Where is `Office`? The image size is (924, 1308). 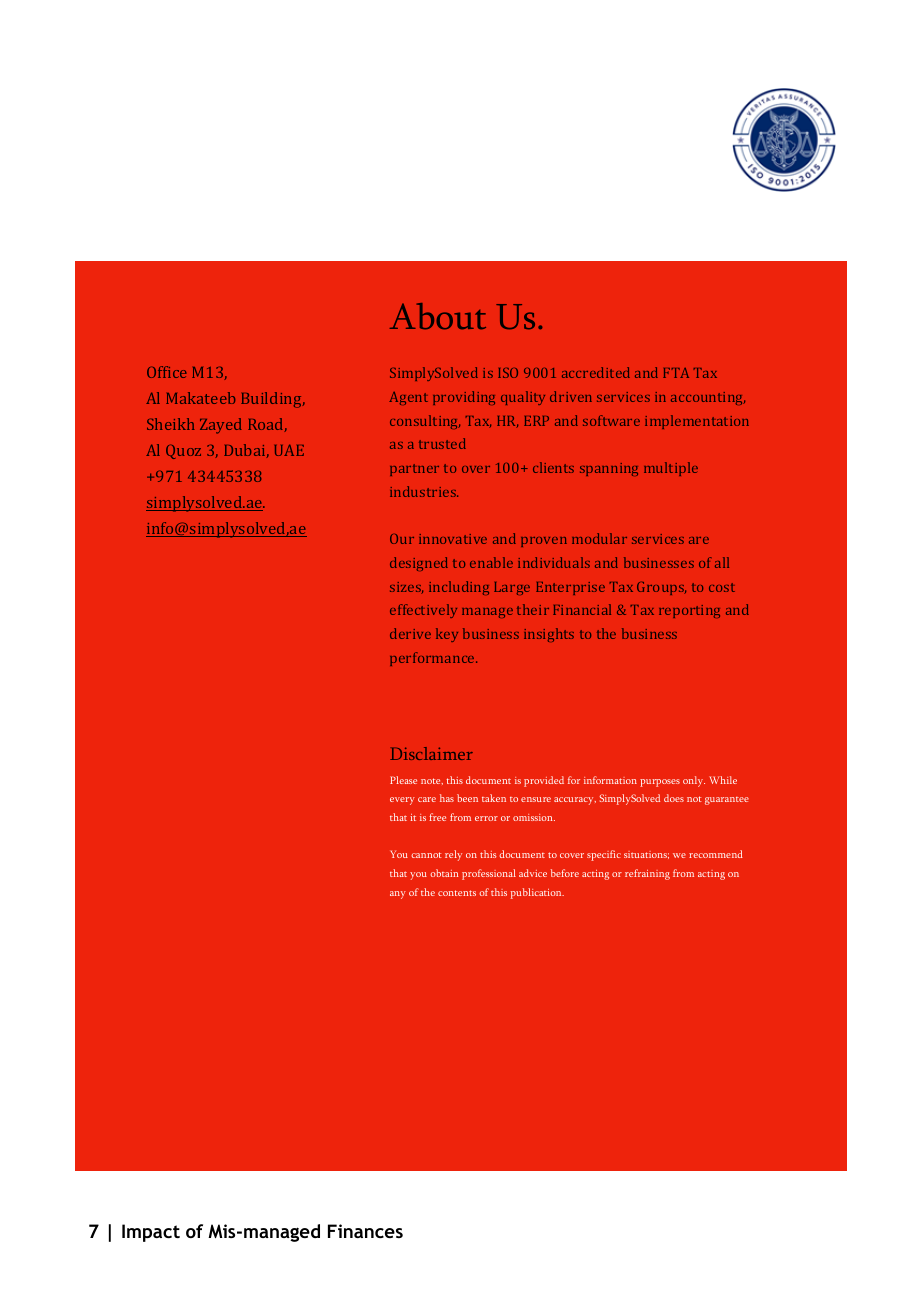
Office is located at coordinates (167, 372).
